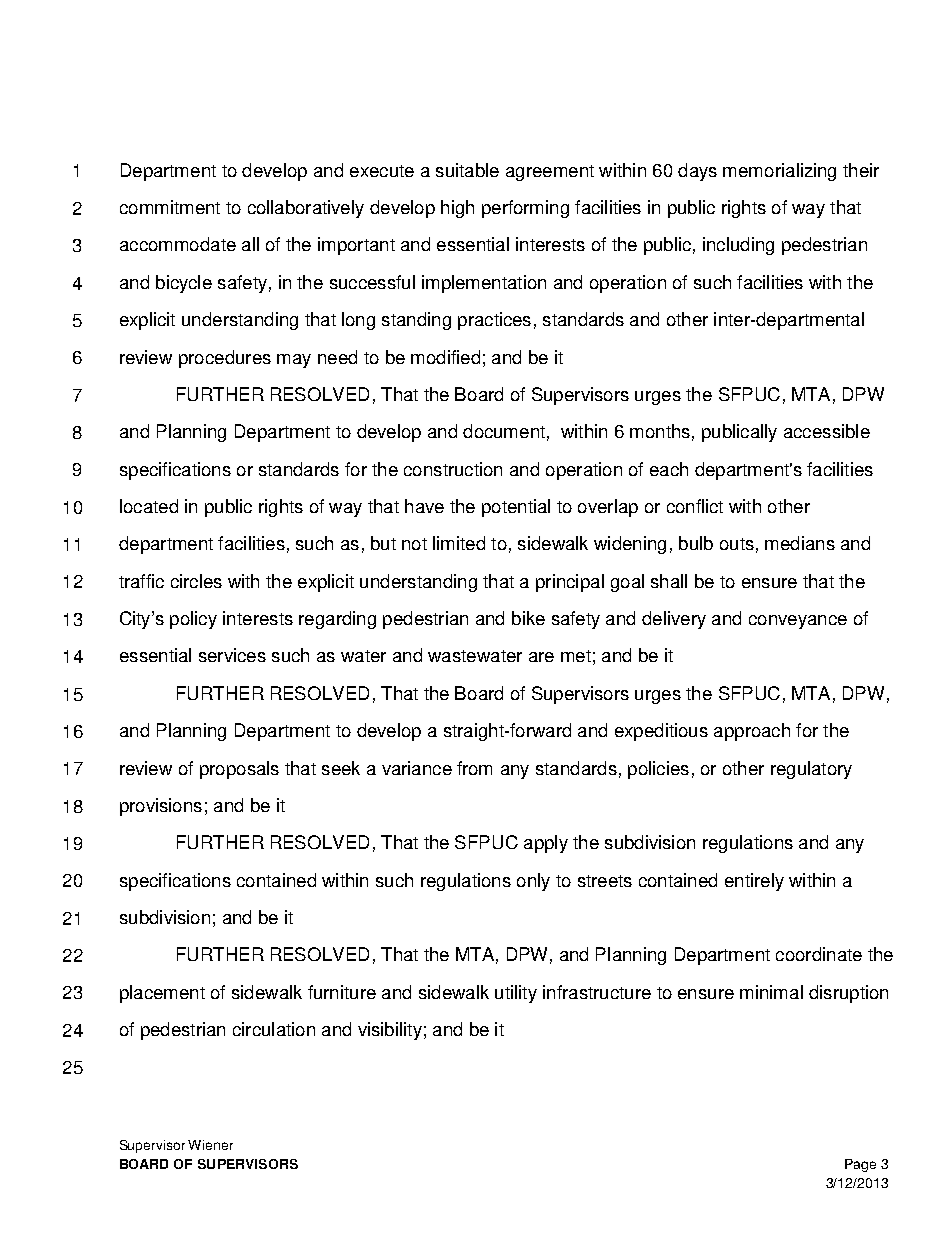 Image resolution: width=952 pixels, height=1233 pixels. Describe the element at coordinates (170, 207) in the screenshot. I see `commitment` at that location.
